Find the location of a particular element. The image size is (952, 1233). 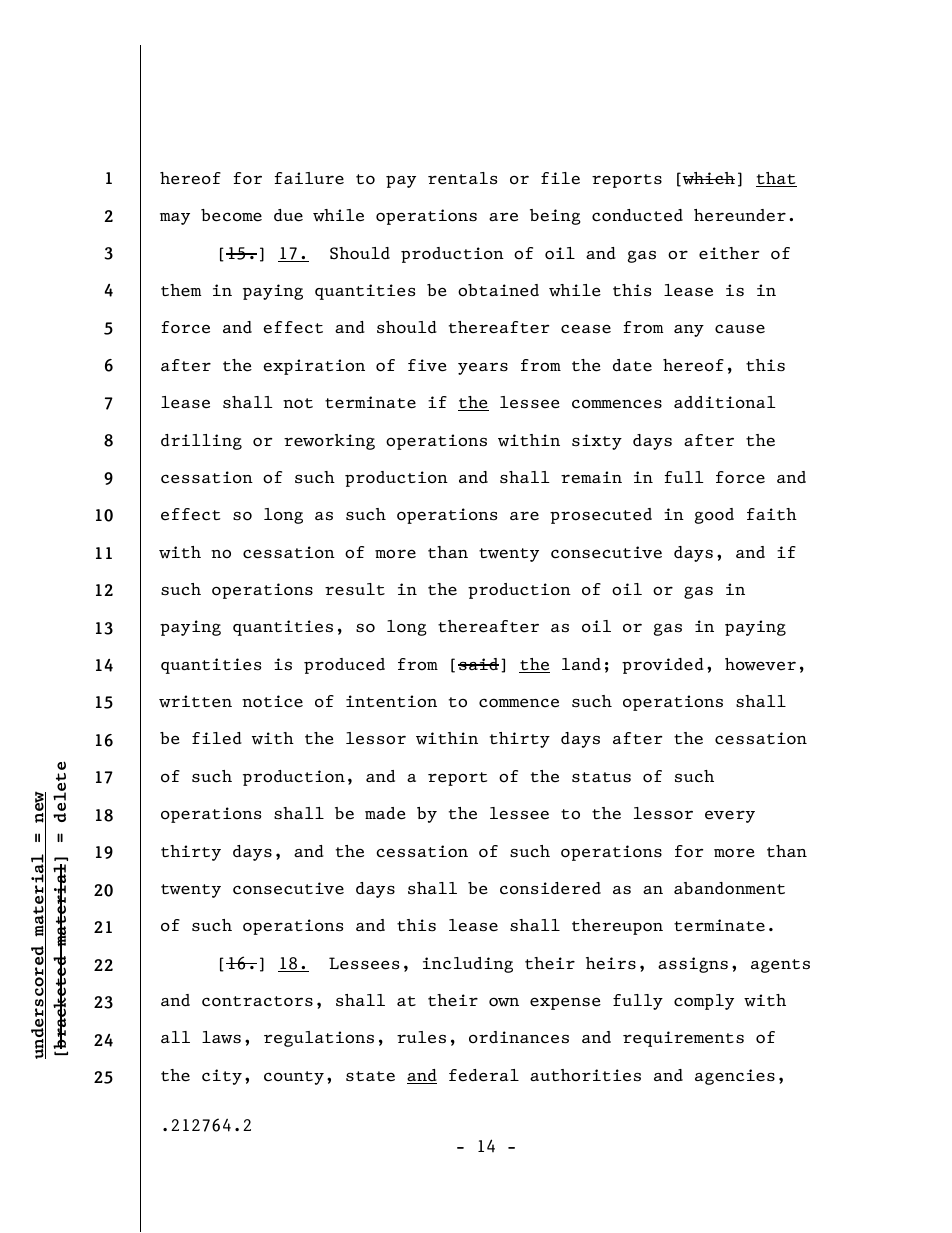

notice is located at coordinates (272, 701).
